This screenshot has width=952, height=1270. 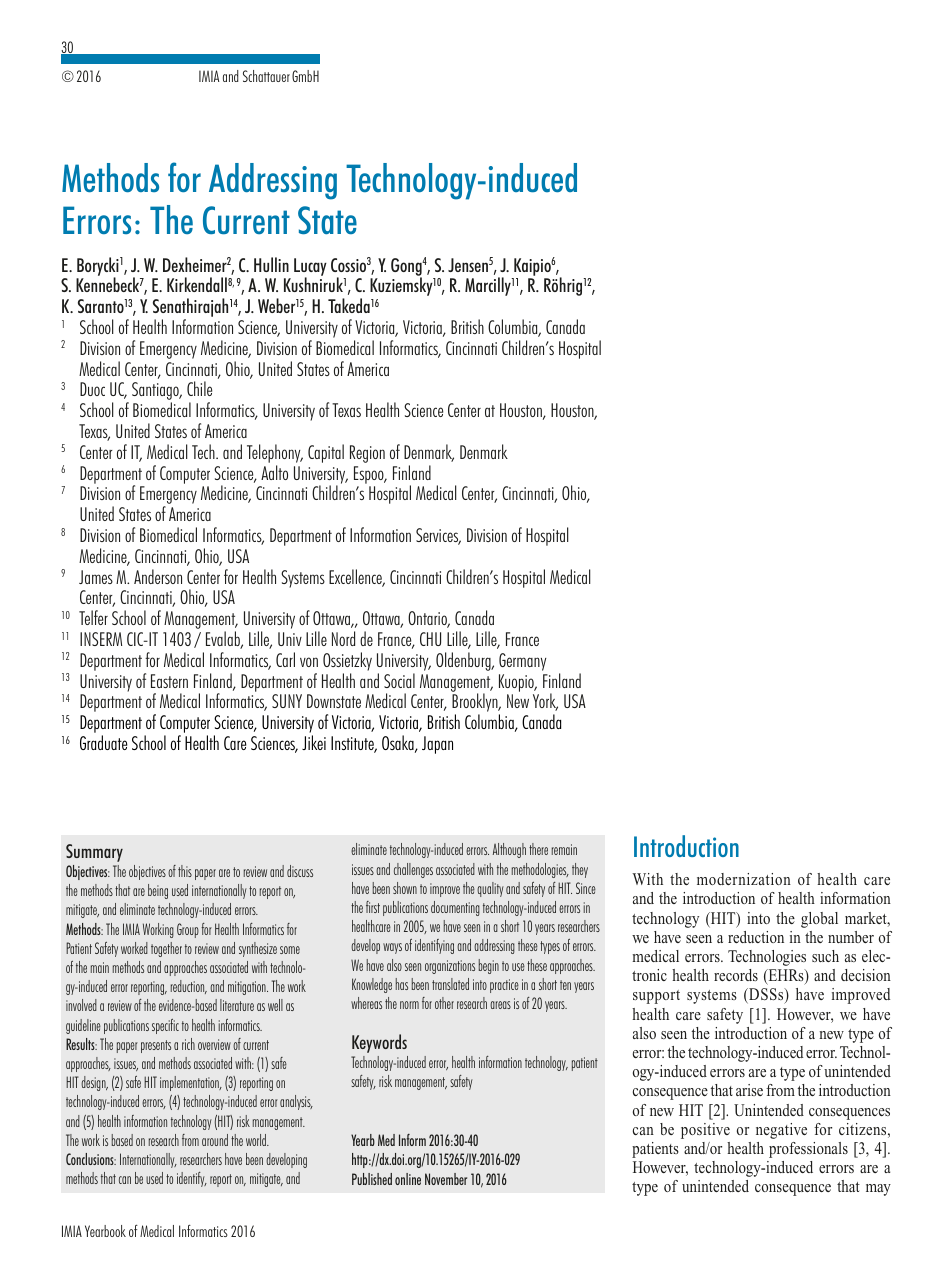 I want to click on November, so click(x=446, y=1179).
